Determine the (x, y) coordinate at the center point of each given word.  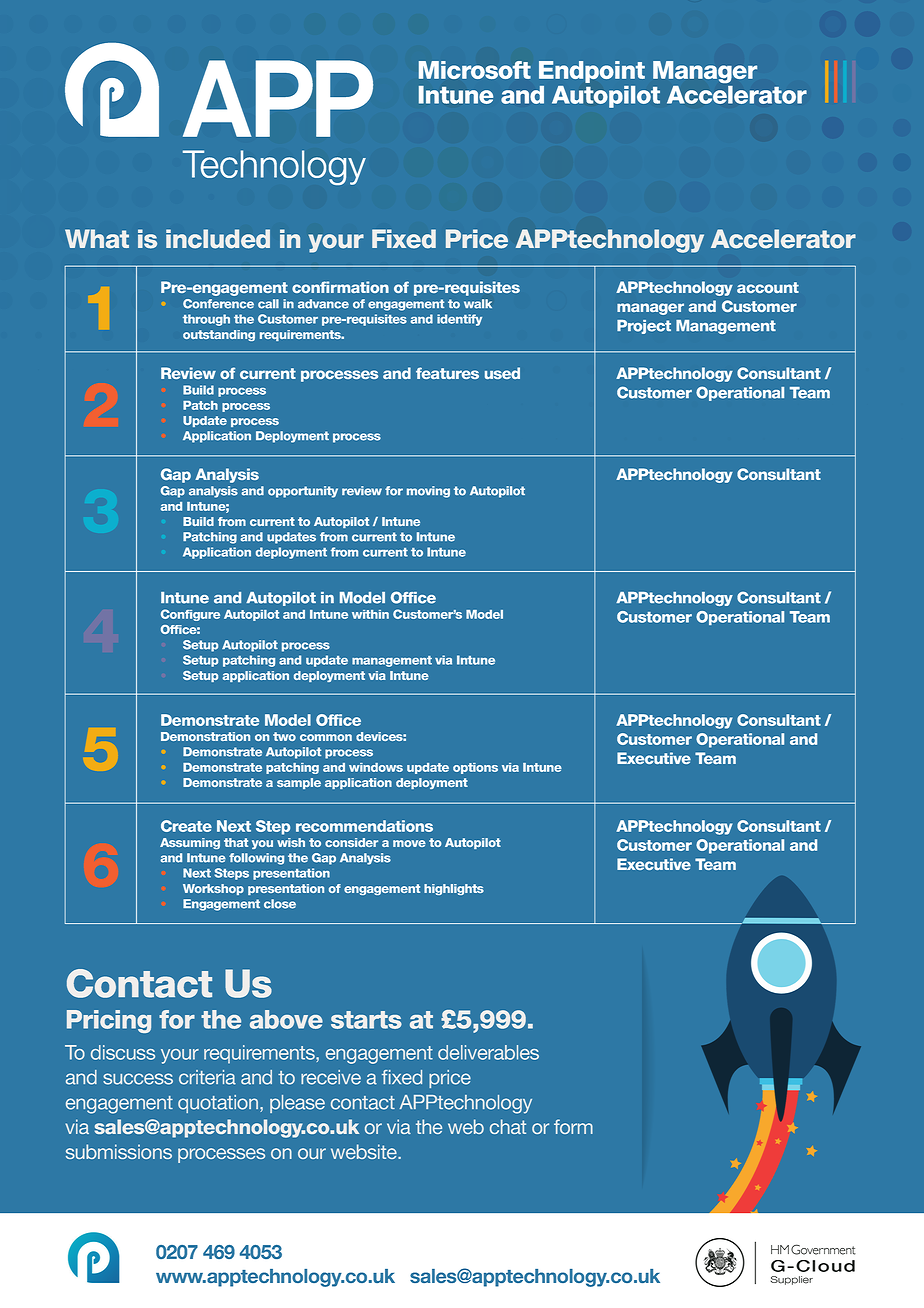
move (409, 843)
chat (508, 1126)
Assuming (190, 843)
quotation (218, 1104)
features (447, 373)
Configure (190, 615)
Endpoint (592, 72)
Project (644, 327)
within (370, 614)
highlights (454, 889)
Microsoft (475, 70)
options (475, 768)
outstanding (219, 335)
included (218, 239)
